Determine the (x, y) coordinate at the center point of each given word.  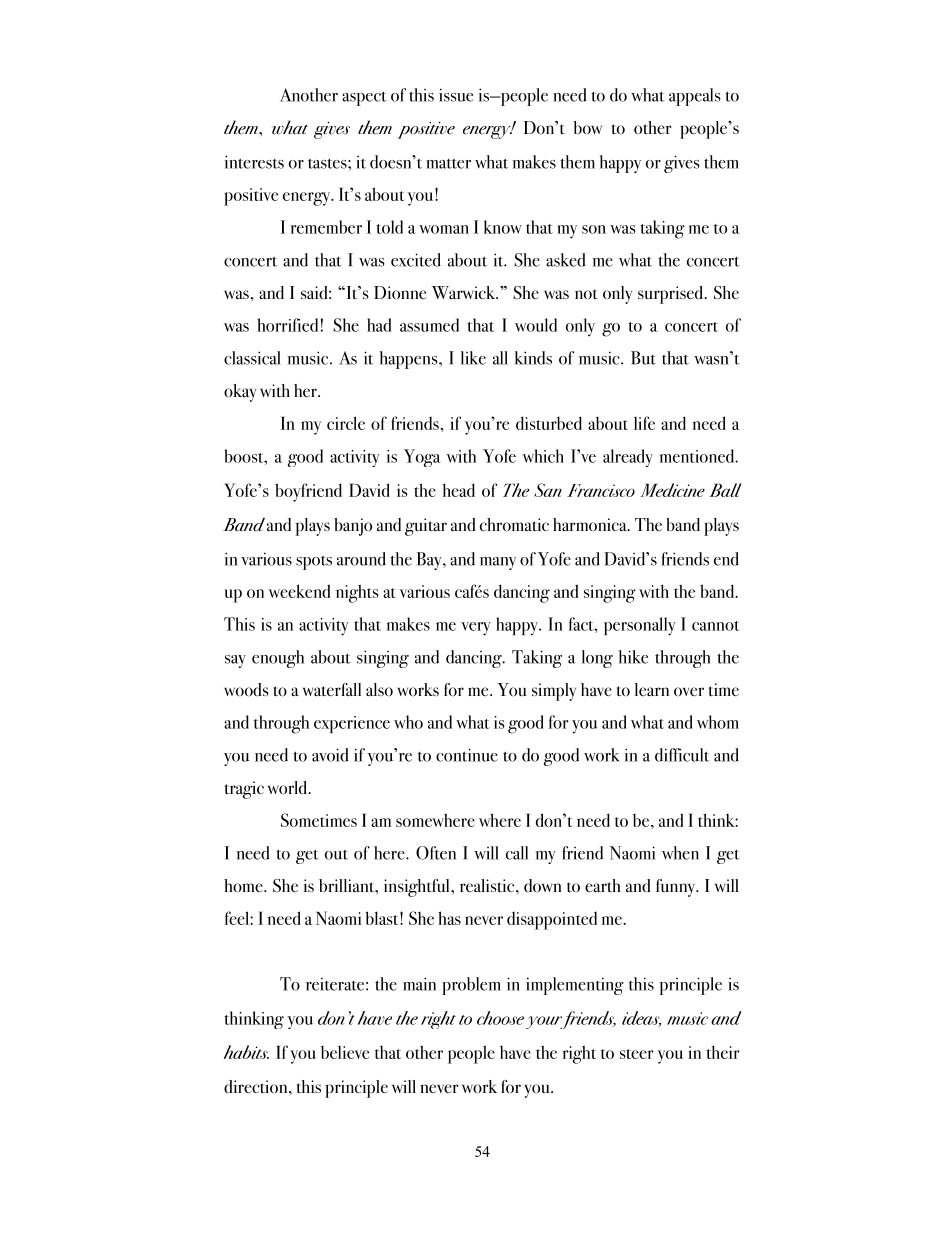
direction (257, 1086)
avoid (330, 755)
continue (467, 755)
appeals (695, 97)
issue (456, 95)
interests (254, 162)
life (644, 423)
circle (346, 423)
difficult (682, 755)
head (458, 490)
